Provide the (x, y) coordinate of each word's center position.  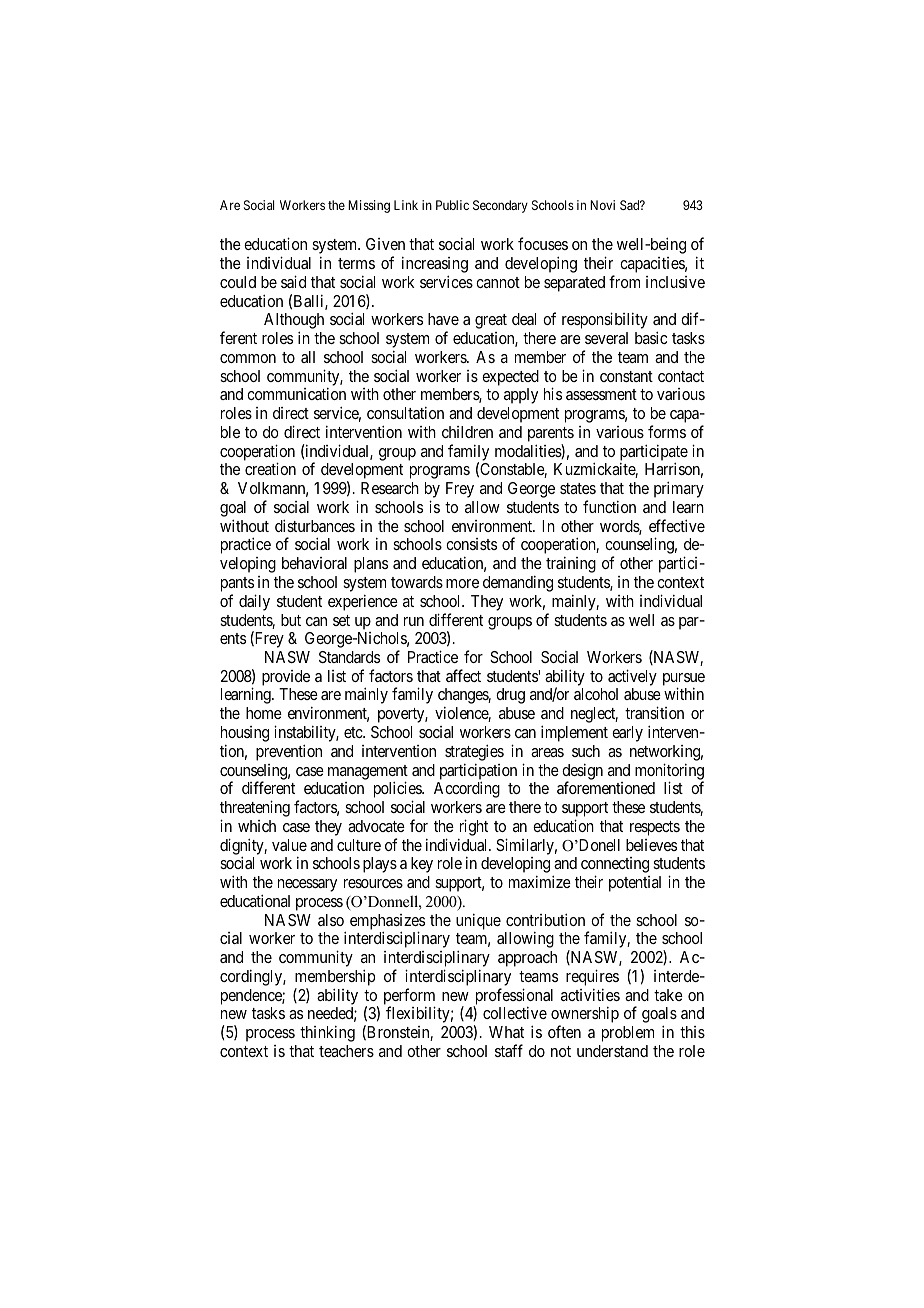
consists (471, 544)
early (627, 734)
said (293, 281)
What (506, 1032)
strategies (474, 752)
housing (245, 734)
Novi (602, 205)
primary (679, 489)
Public (452, 205)
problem (628, 1034)
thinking (327, 1034)
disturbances (315, 525)
